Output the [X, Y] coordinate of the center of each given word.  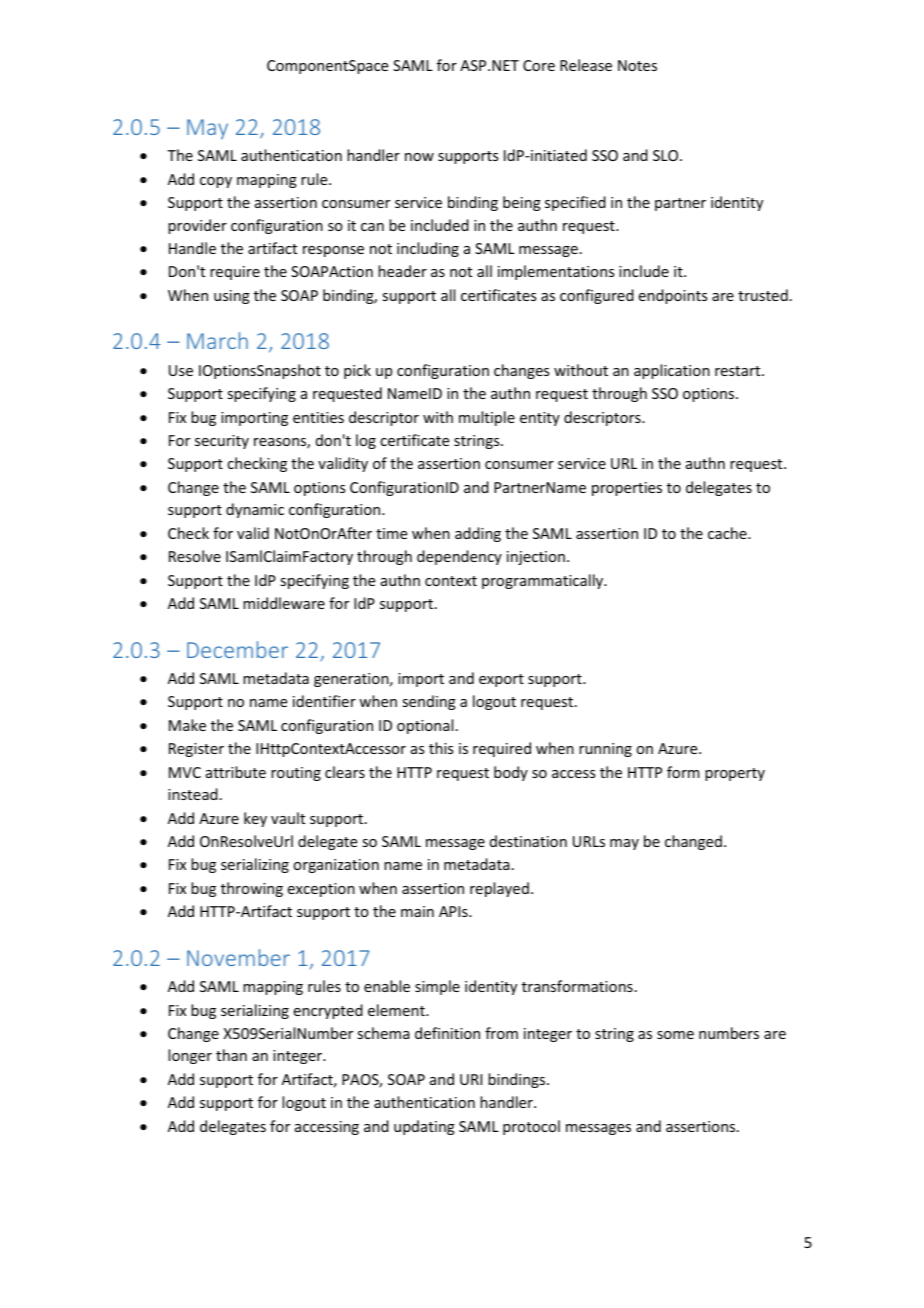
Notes [637, 65]
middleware [284, 603]
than [231, 1055]
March [217, 340]
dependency [459, 557]
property [735, 774]
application [672, 371]
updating [424, 1127]
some [675, 1035]
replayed [499, 889]
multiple [487, 418]
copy [216, 182]
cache [728, 533]
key [255, 819]
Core [539, 65]
